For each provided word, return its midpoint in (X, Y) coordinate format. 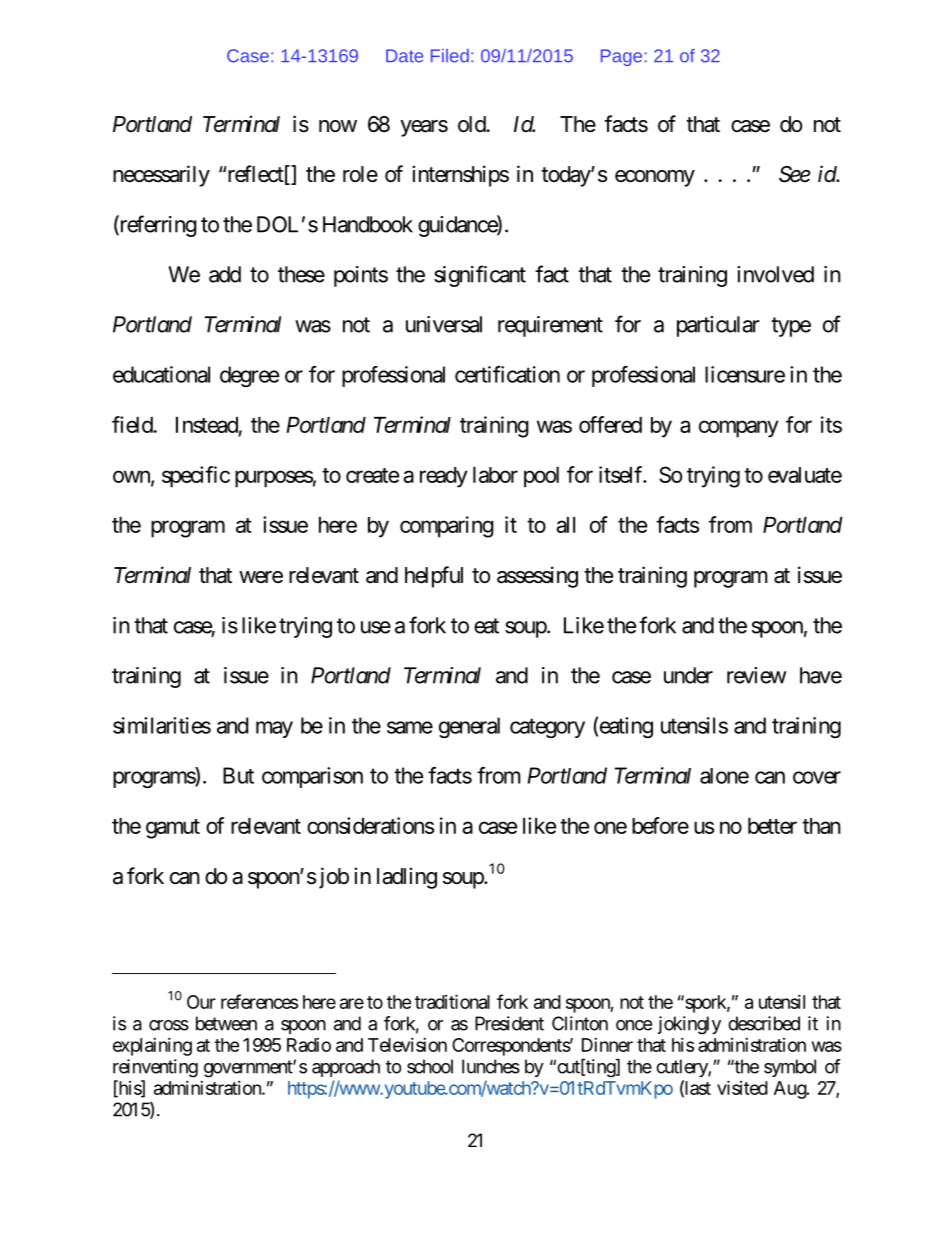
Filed (450, 56)
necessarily (161, 176)
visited (742, 1087)
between (226, 1023)
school (430, 1066)
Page (621, 57)
